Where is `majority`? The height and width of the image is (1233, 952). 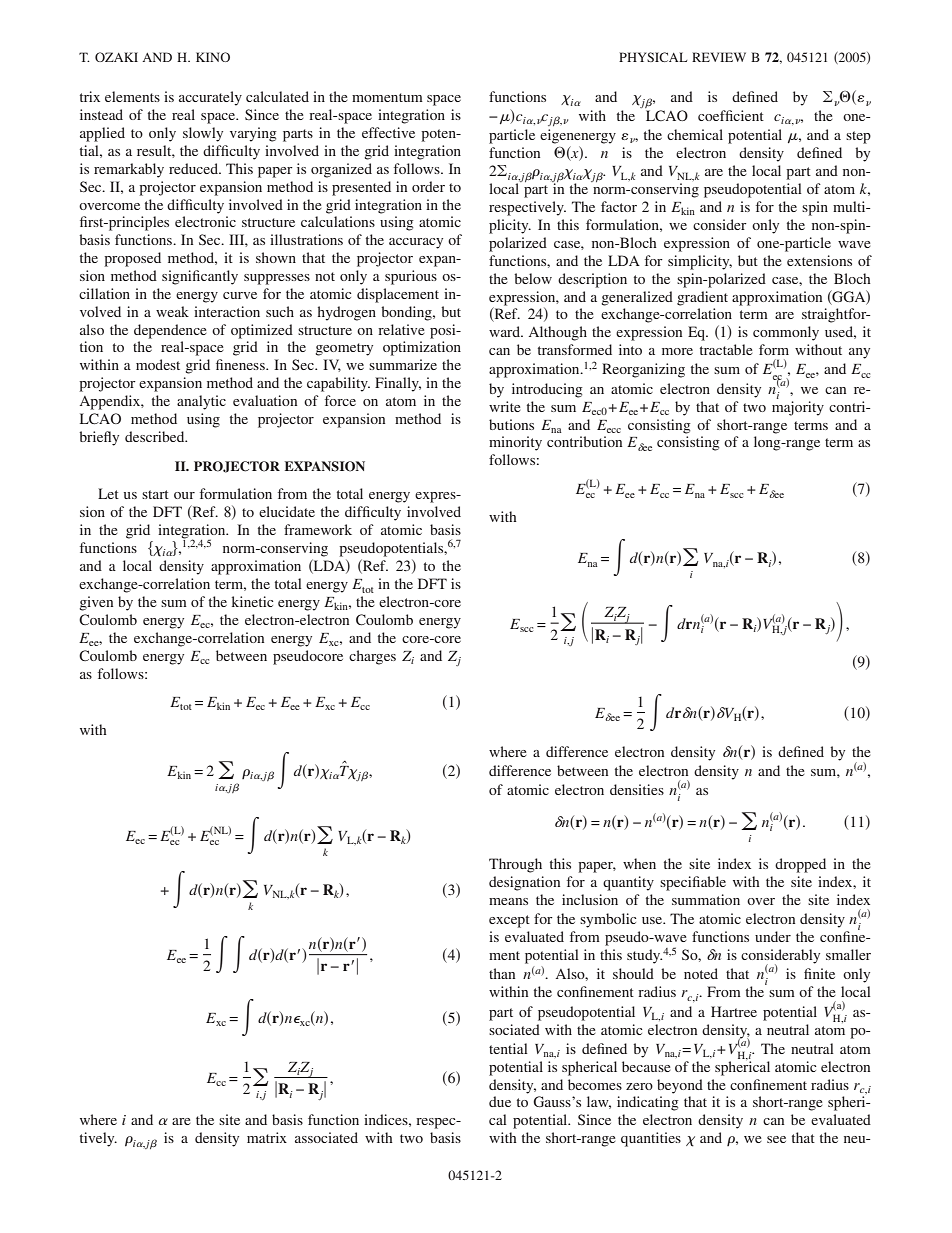
majority is located at coordinates (798, 408).
